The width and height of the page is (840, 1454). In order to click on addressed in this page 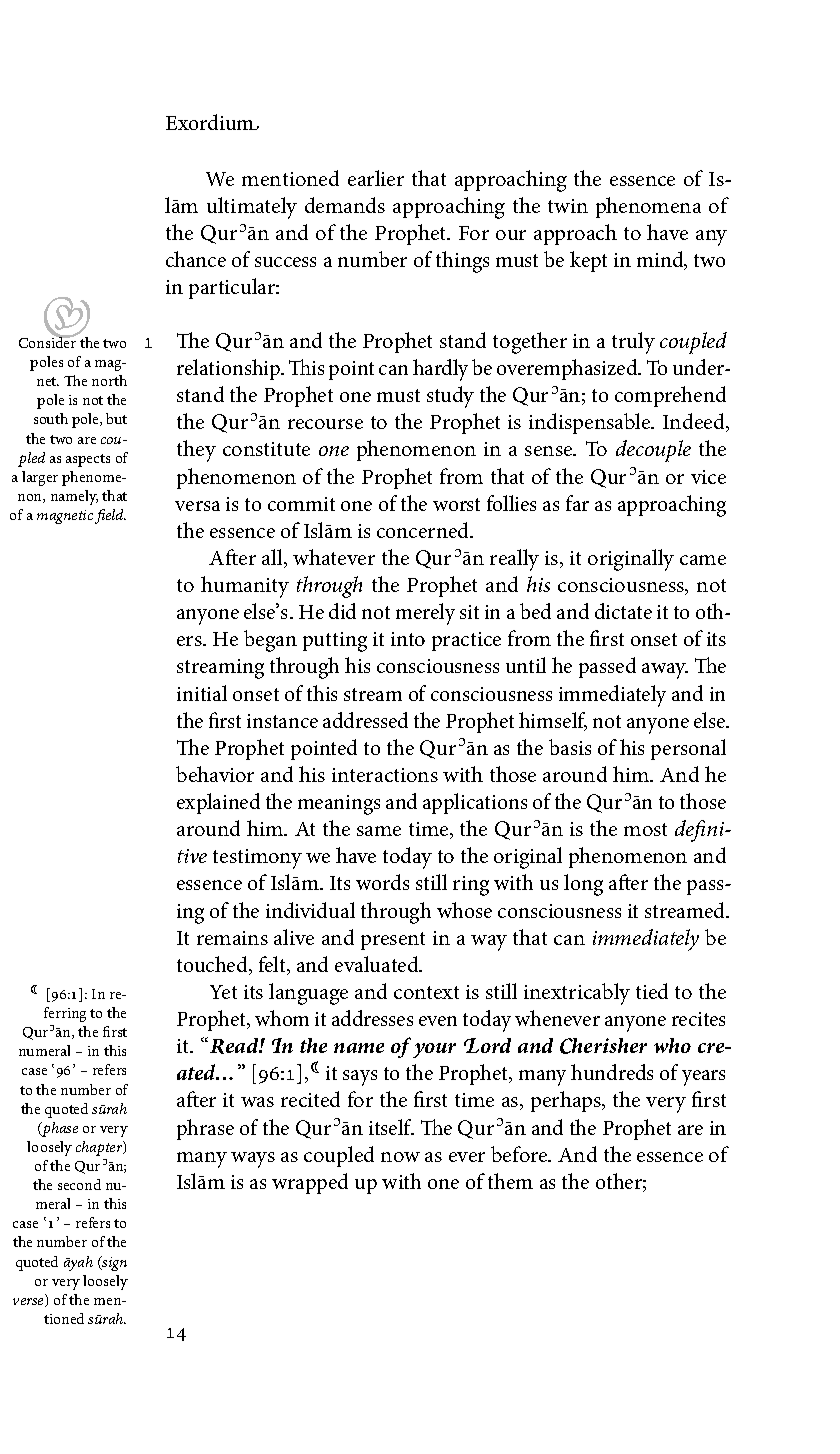, I will do `click(365, 720)`.
